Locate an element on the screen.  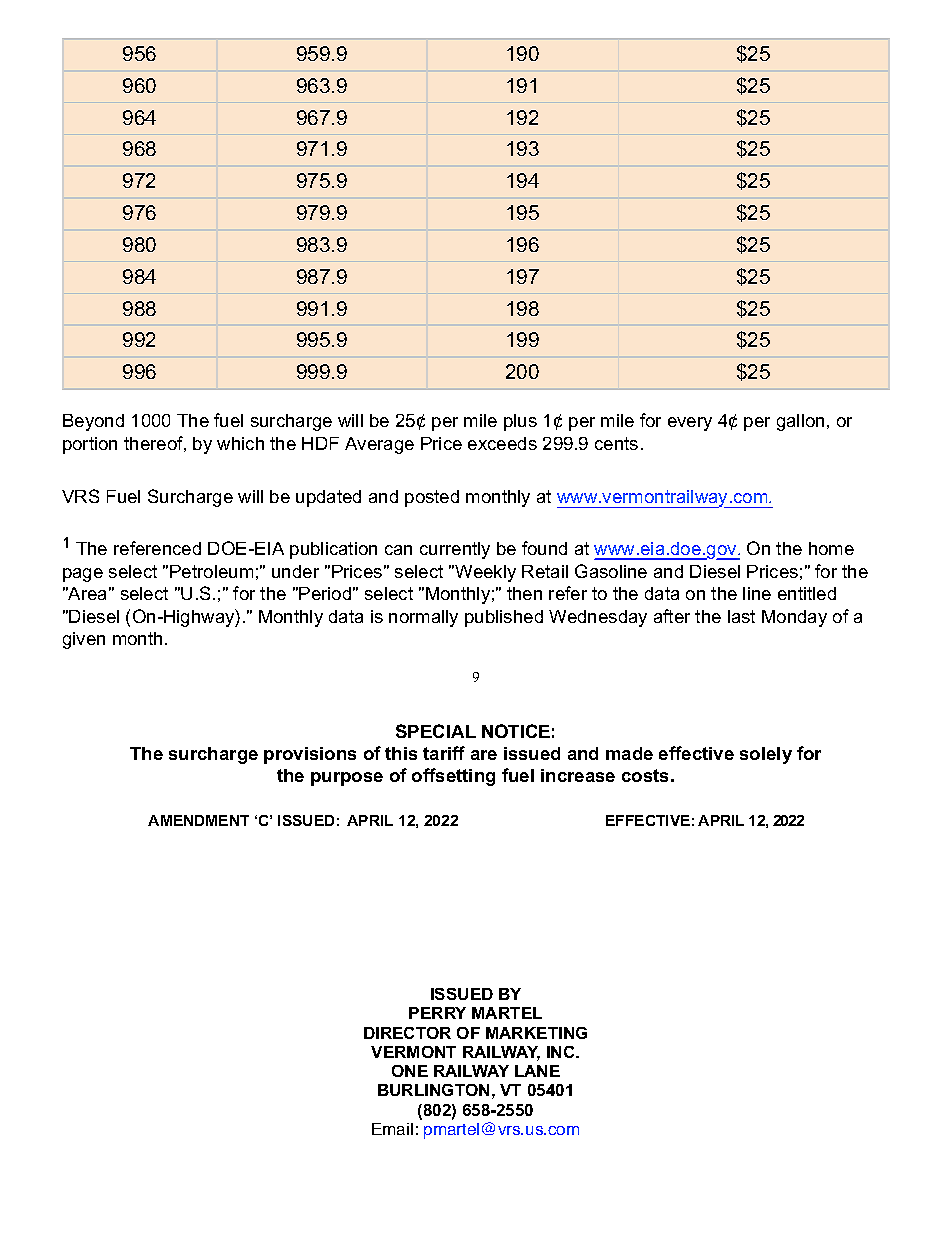
AMENDMENT is located at coordinates (198, 820).
